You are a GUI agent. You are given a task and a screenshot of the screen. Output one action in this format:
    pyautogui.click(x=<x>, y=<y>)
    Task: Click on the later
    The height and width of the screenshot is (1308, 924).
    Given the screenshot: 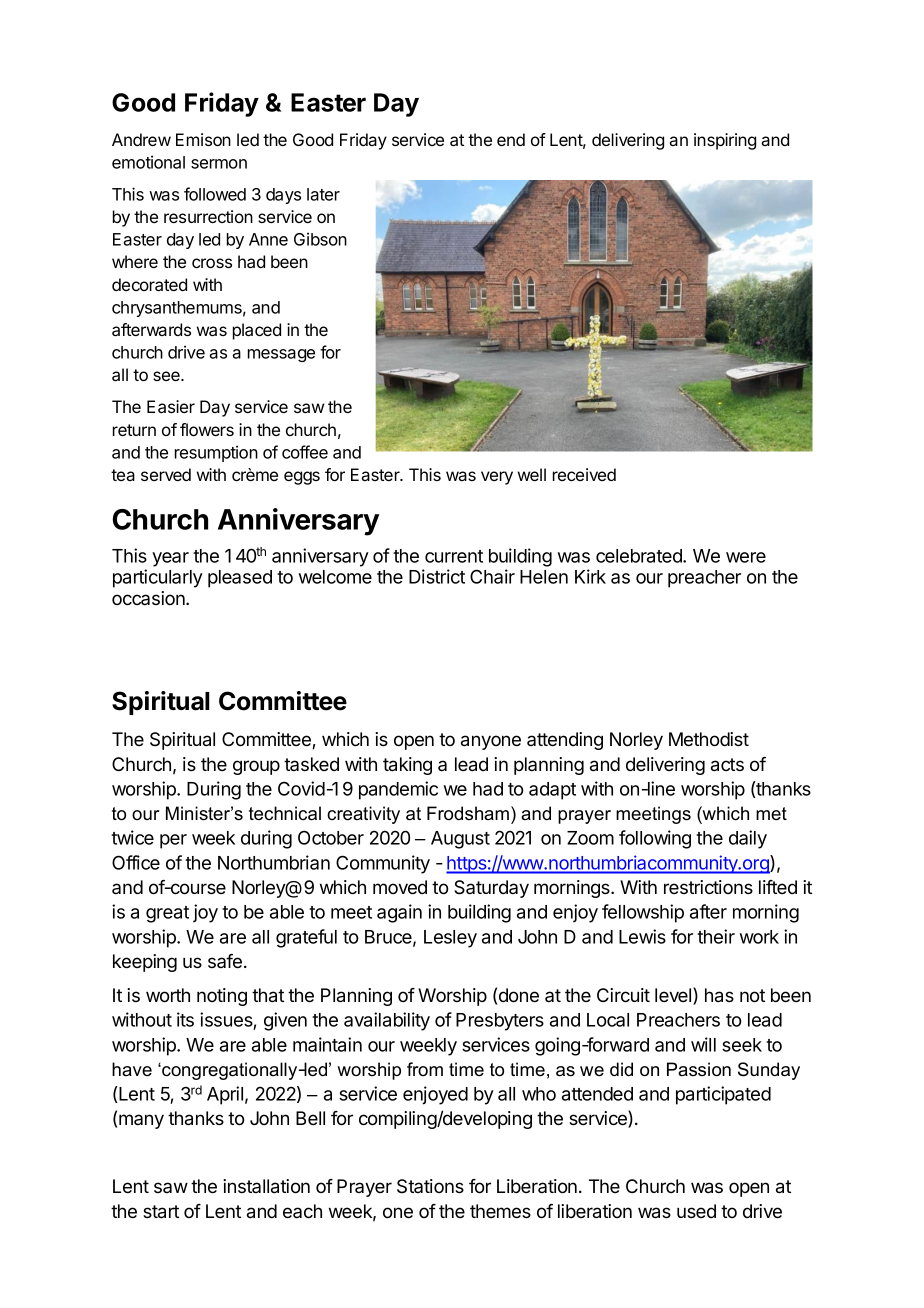 What is the action you would take?
    pyautogui.click(x=323, y=194)
